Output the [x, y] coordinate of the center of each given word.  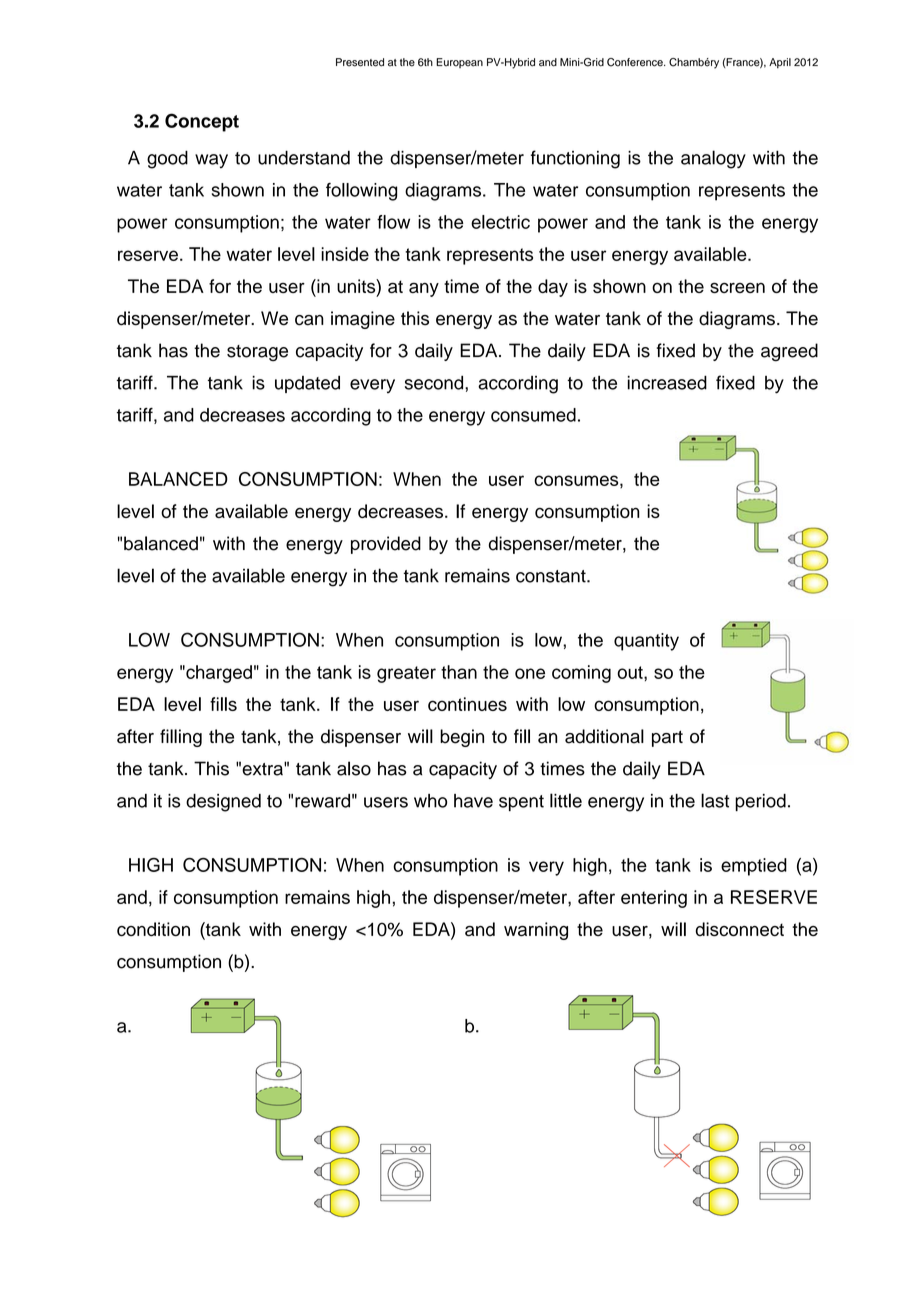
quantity [646, 642]
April [780, 63]
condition [153, 929]
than [459, 672]
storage [257, 353]
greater [406, 674]
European [459, 63]
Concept [202, 122]
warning [536, 931]
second [435, 383]
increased [667, 382]
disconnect [740, 929]
